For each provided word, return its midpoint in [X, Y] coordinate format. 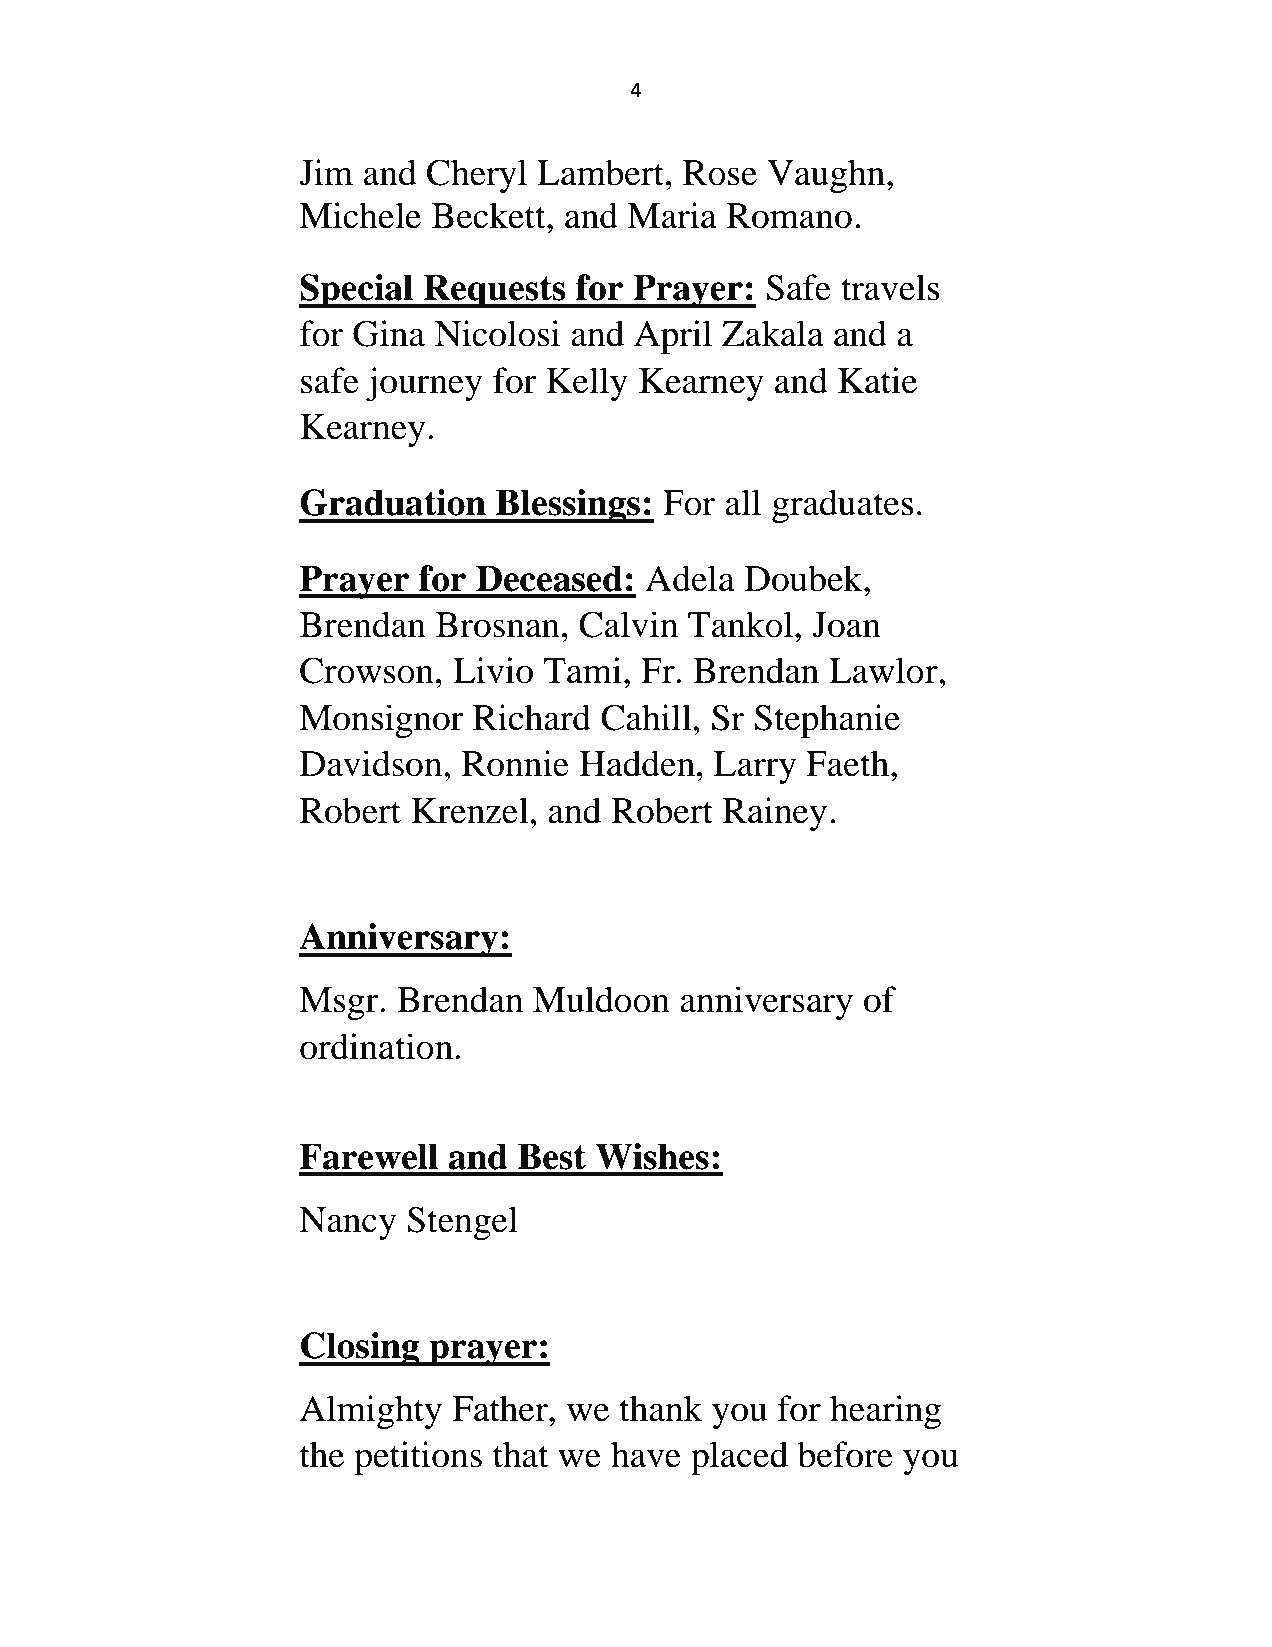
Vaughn [826, 176]
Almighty [371, 1412]
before [845, 1454]
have [646, 1454]
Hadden [637, 763]
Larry [755, 767]
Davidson [372, 763]
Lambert [600, 172]
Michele [360, 215]
